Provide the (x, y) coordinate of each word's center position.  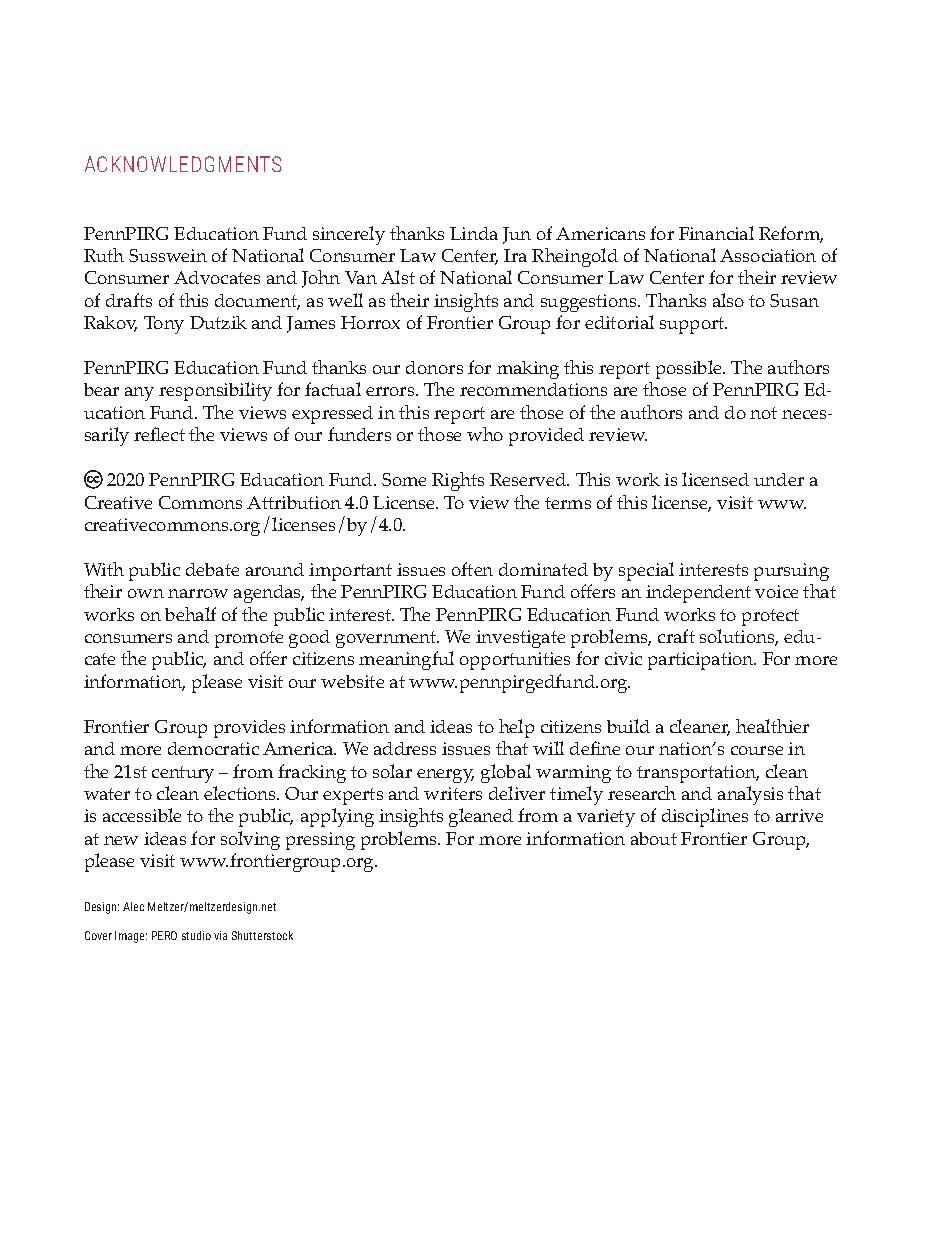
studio (196, 935)
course (757, 750)
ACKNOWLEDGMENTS (183, 164)
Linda (474, 233)
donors (434, 367)
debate (212, 569)
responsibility (215, 391)
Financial (716, 233)
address (405, 748)
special (646, 571)
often (472, 569)
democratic (213, 748)
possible (690, 369)
